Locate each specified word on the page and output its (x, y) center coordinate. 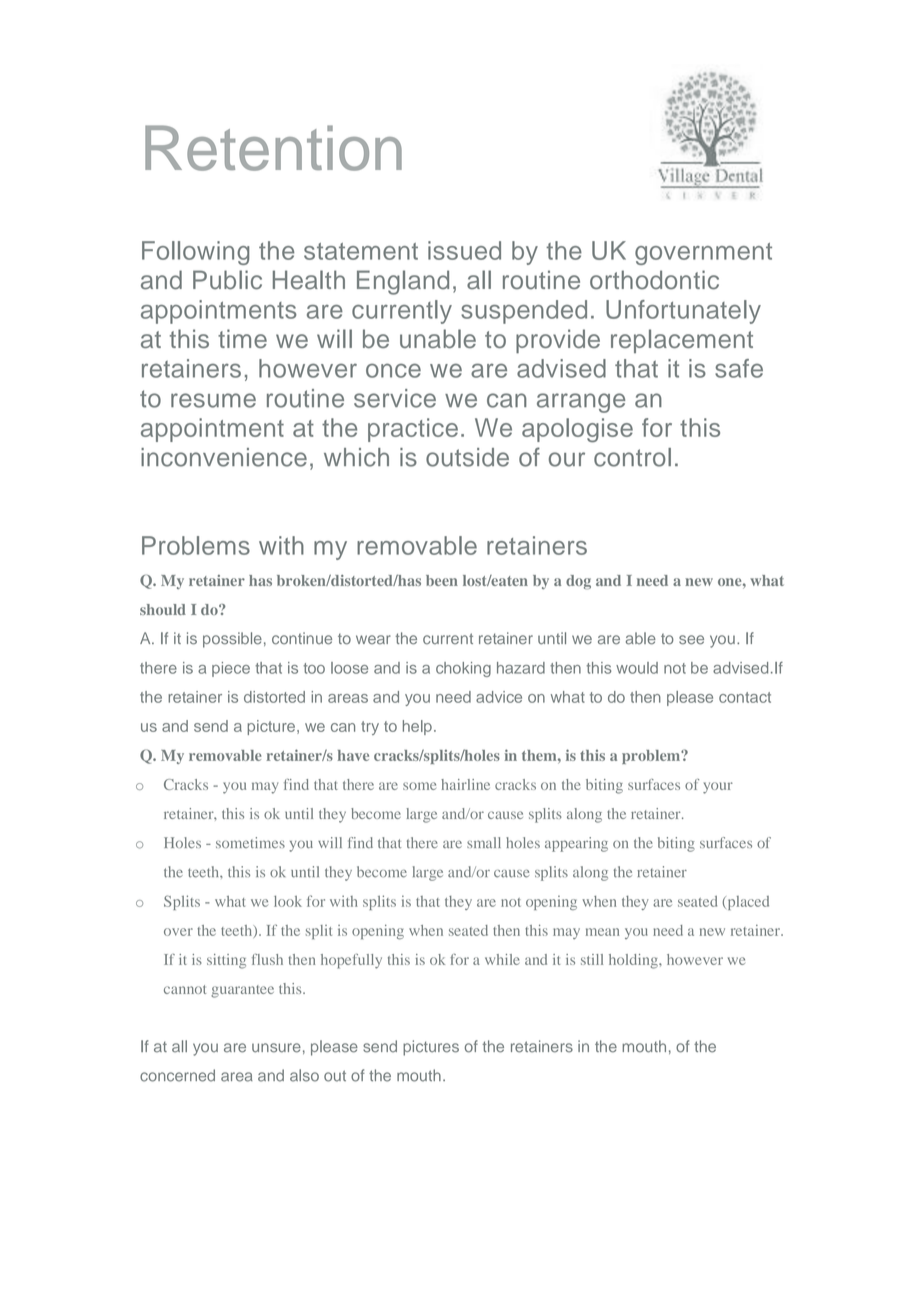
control (632, 457)
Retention (273, 148)
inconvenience (224, 457)
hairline (465, 784)
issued (464, 250)
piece (231, 669)
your (718, 788)
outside (467, 457)
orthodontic (654, 280)
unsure (276, 1048)
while (502, 959)
